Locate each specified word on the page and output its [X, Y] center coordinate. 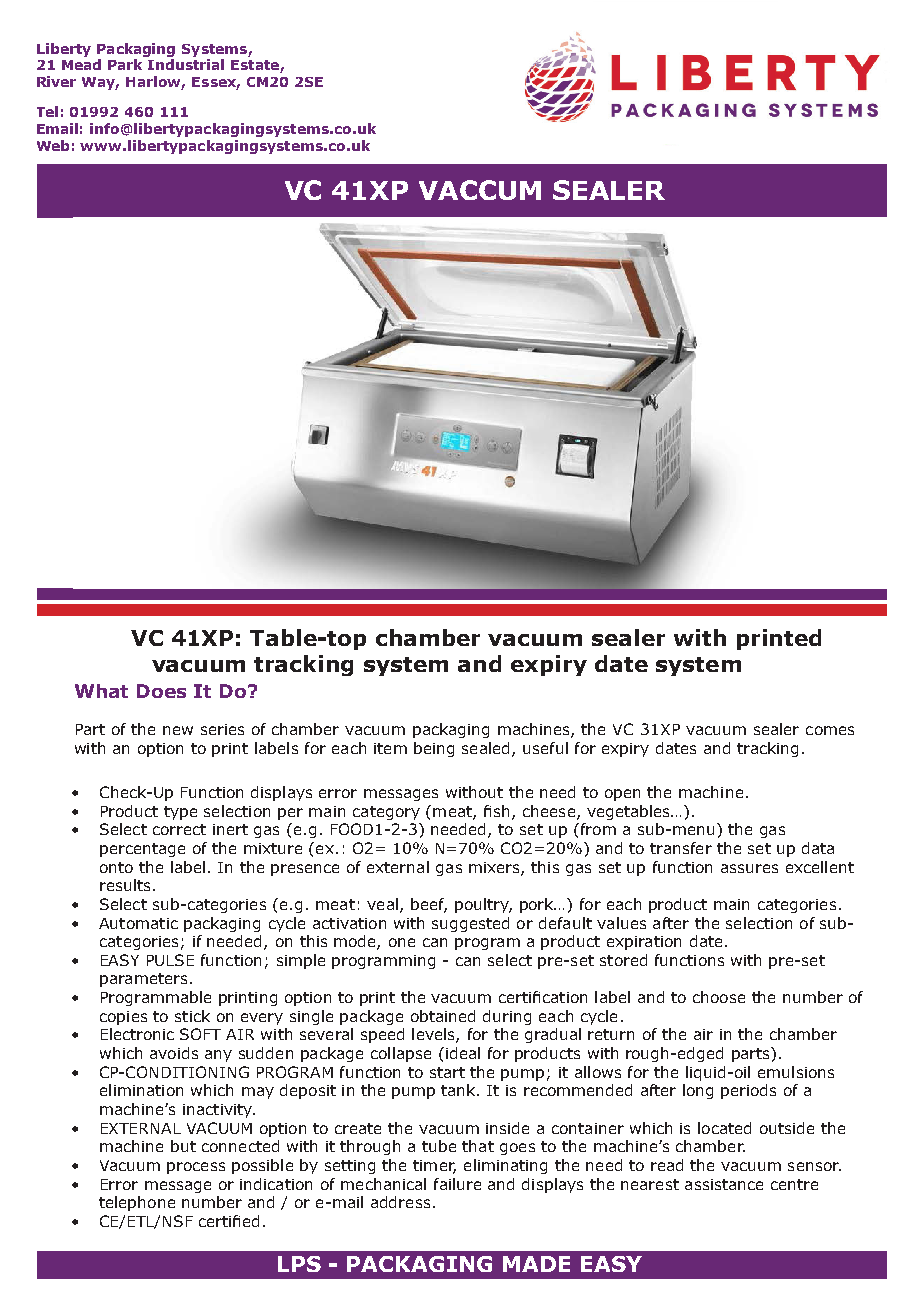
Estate [256, 66]
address [400, 1202]
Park [125, 64]
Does [161, 691]
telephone [137, 1203]
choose [719, 997]
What [101, 691]
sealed [485, 748]
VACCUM [480, 190]
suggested [470, 924]
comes [830, 730]
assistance [724, 1184]
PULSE [170, 960]
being [434, 749]
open [622, 795]
